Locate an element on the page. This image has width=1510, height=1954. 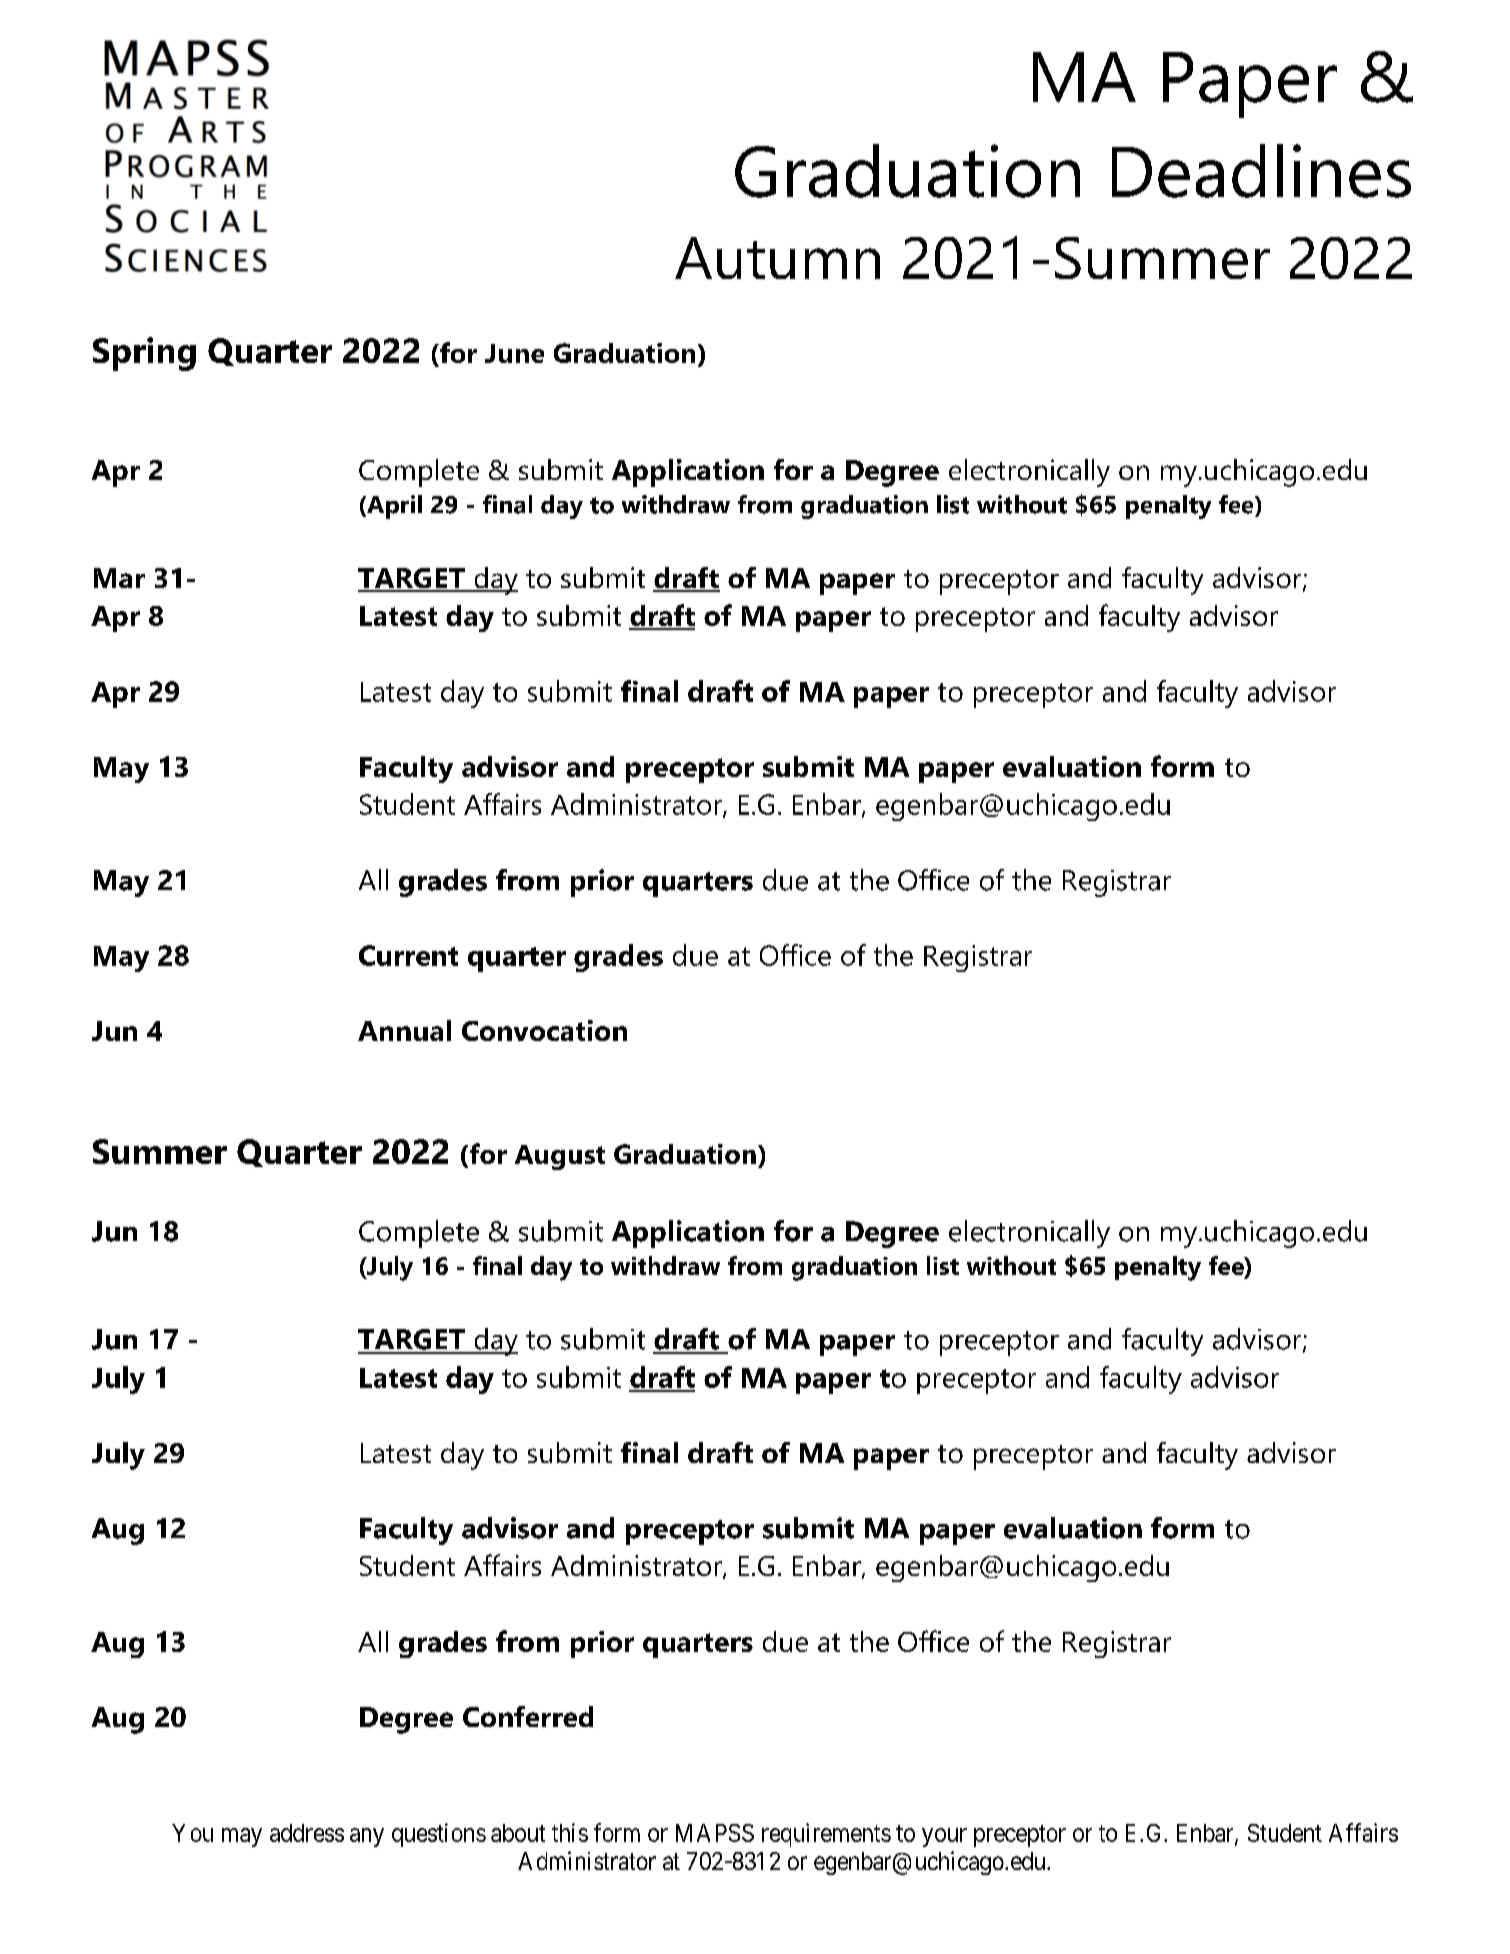
this is located at coordinates (570, 1832).
